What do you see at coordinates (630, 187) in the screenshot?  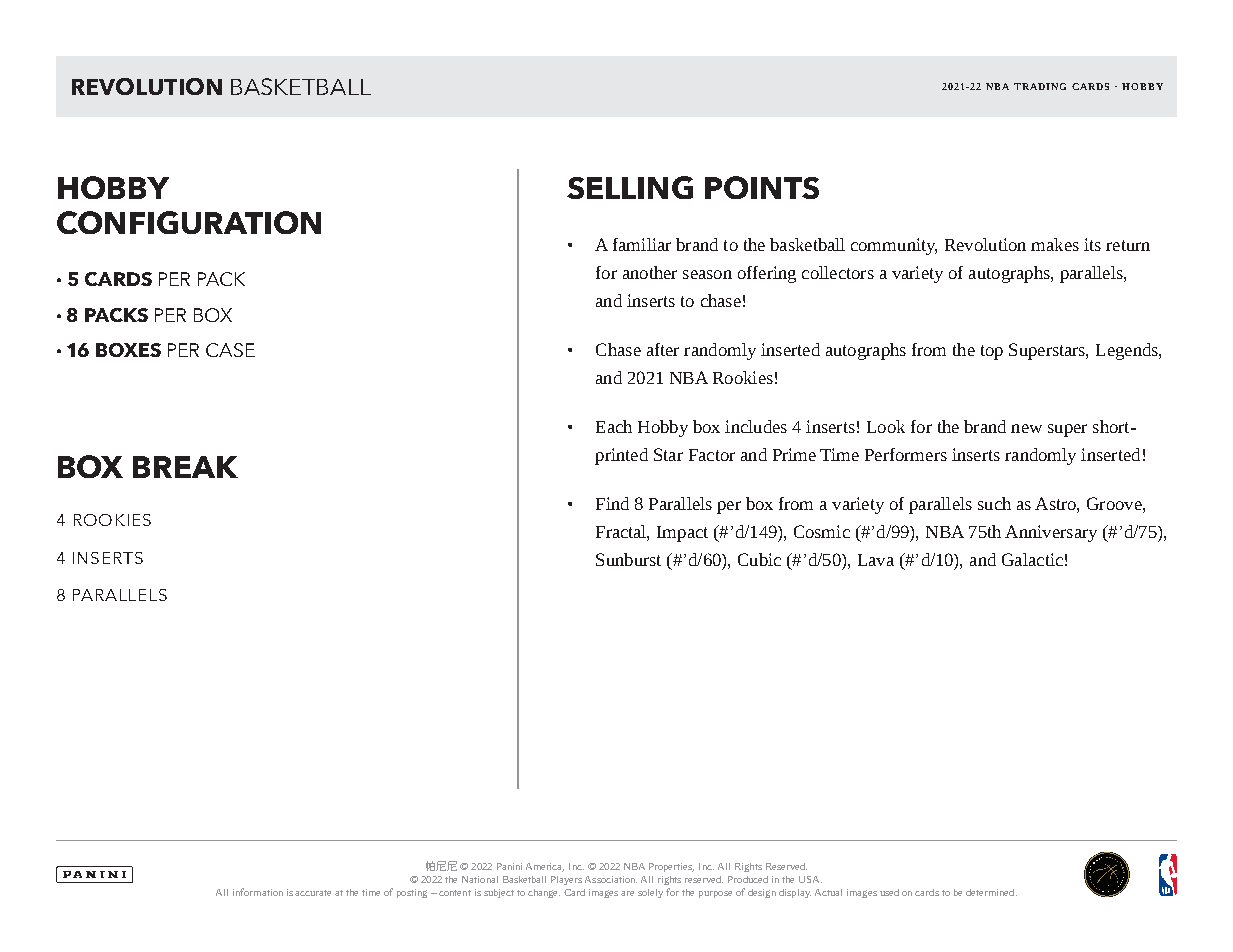 I see `SELLING` at bounding box center [630, 187].
